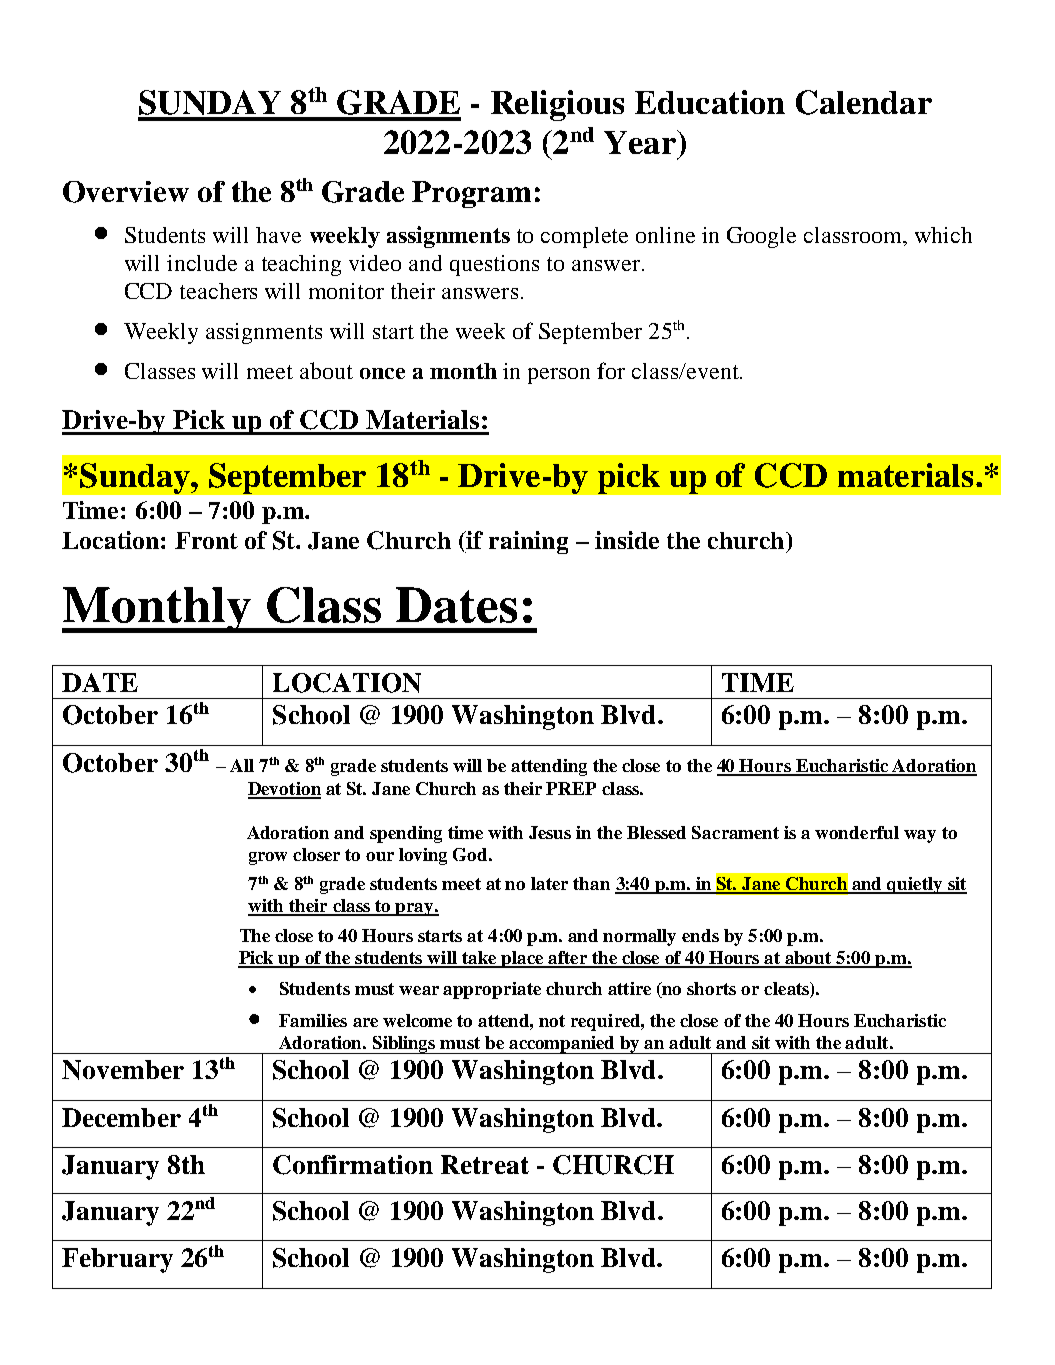 The height and width of the screenshot is (1365, 1055). What do you see at coordinates (627, 540) in the screenshot?
I see `inside` at bounding box center [627, 540].
